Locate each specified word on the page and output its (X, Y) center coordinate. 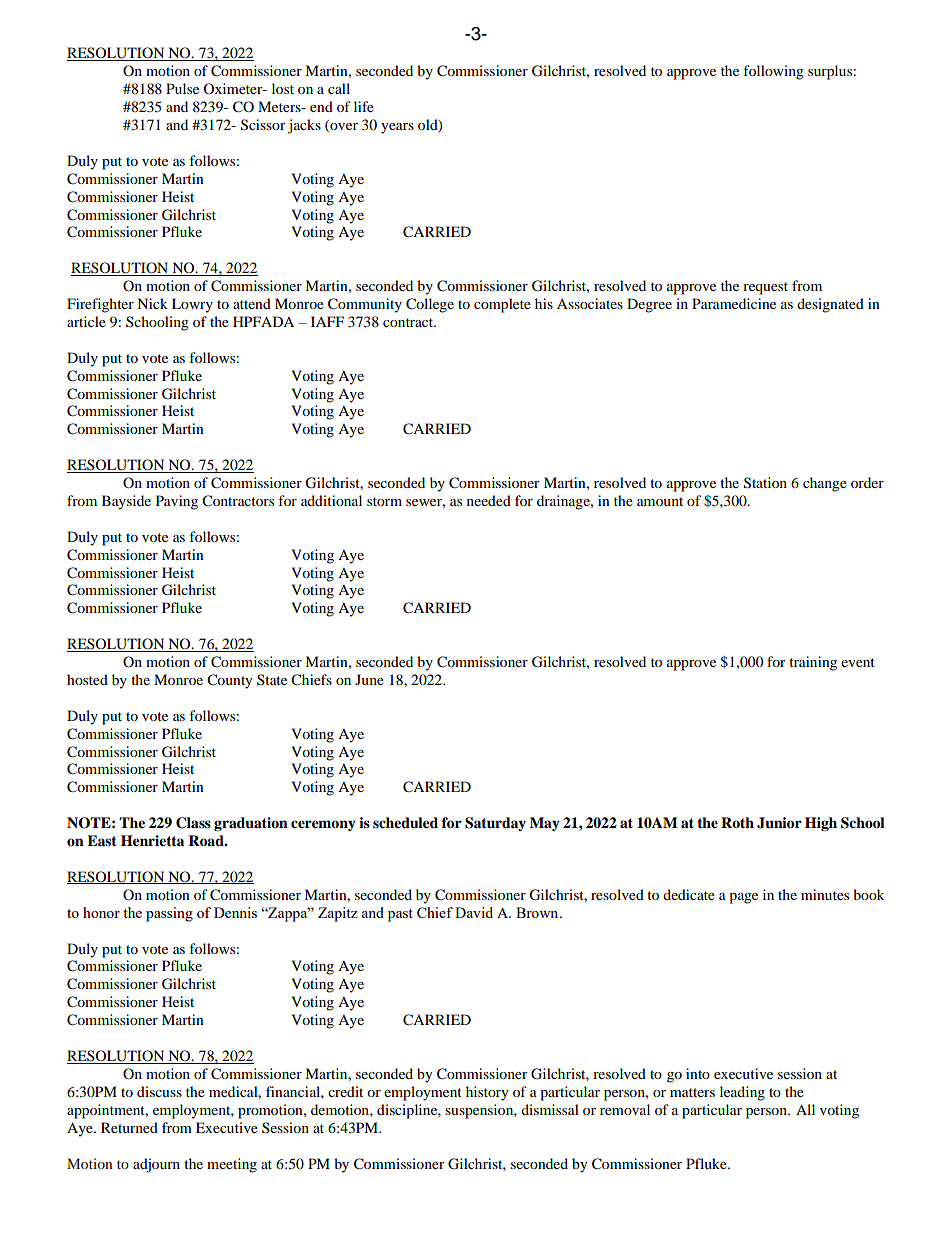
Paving (177, 502)
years (397, 128)
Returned (129, 1127)
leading (742, 1093)
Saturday (495, 824)
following (773, 72)
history (487, 1093)
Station (765, 483)
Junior (779, 823)
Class (193, 823)
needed (489, 500)
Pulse (182, 88)
